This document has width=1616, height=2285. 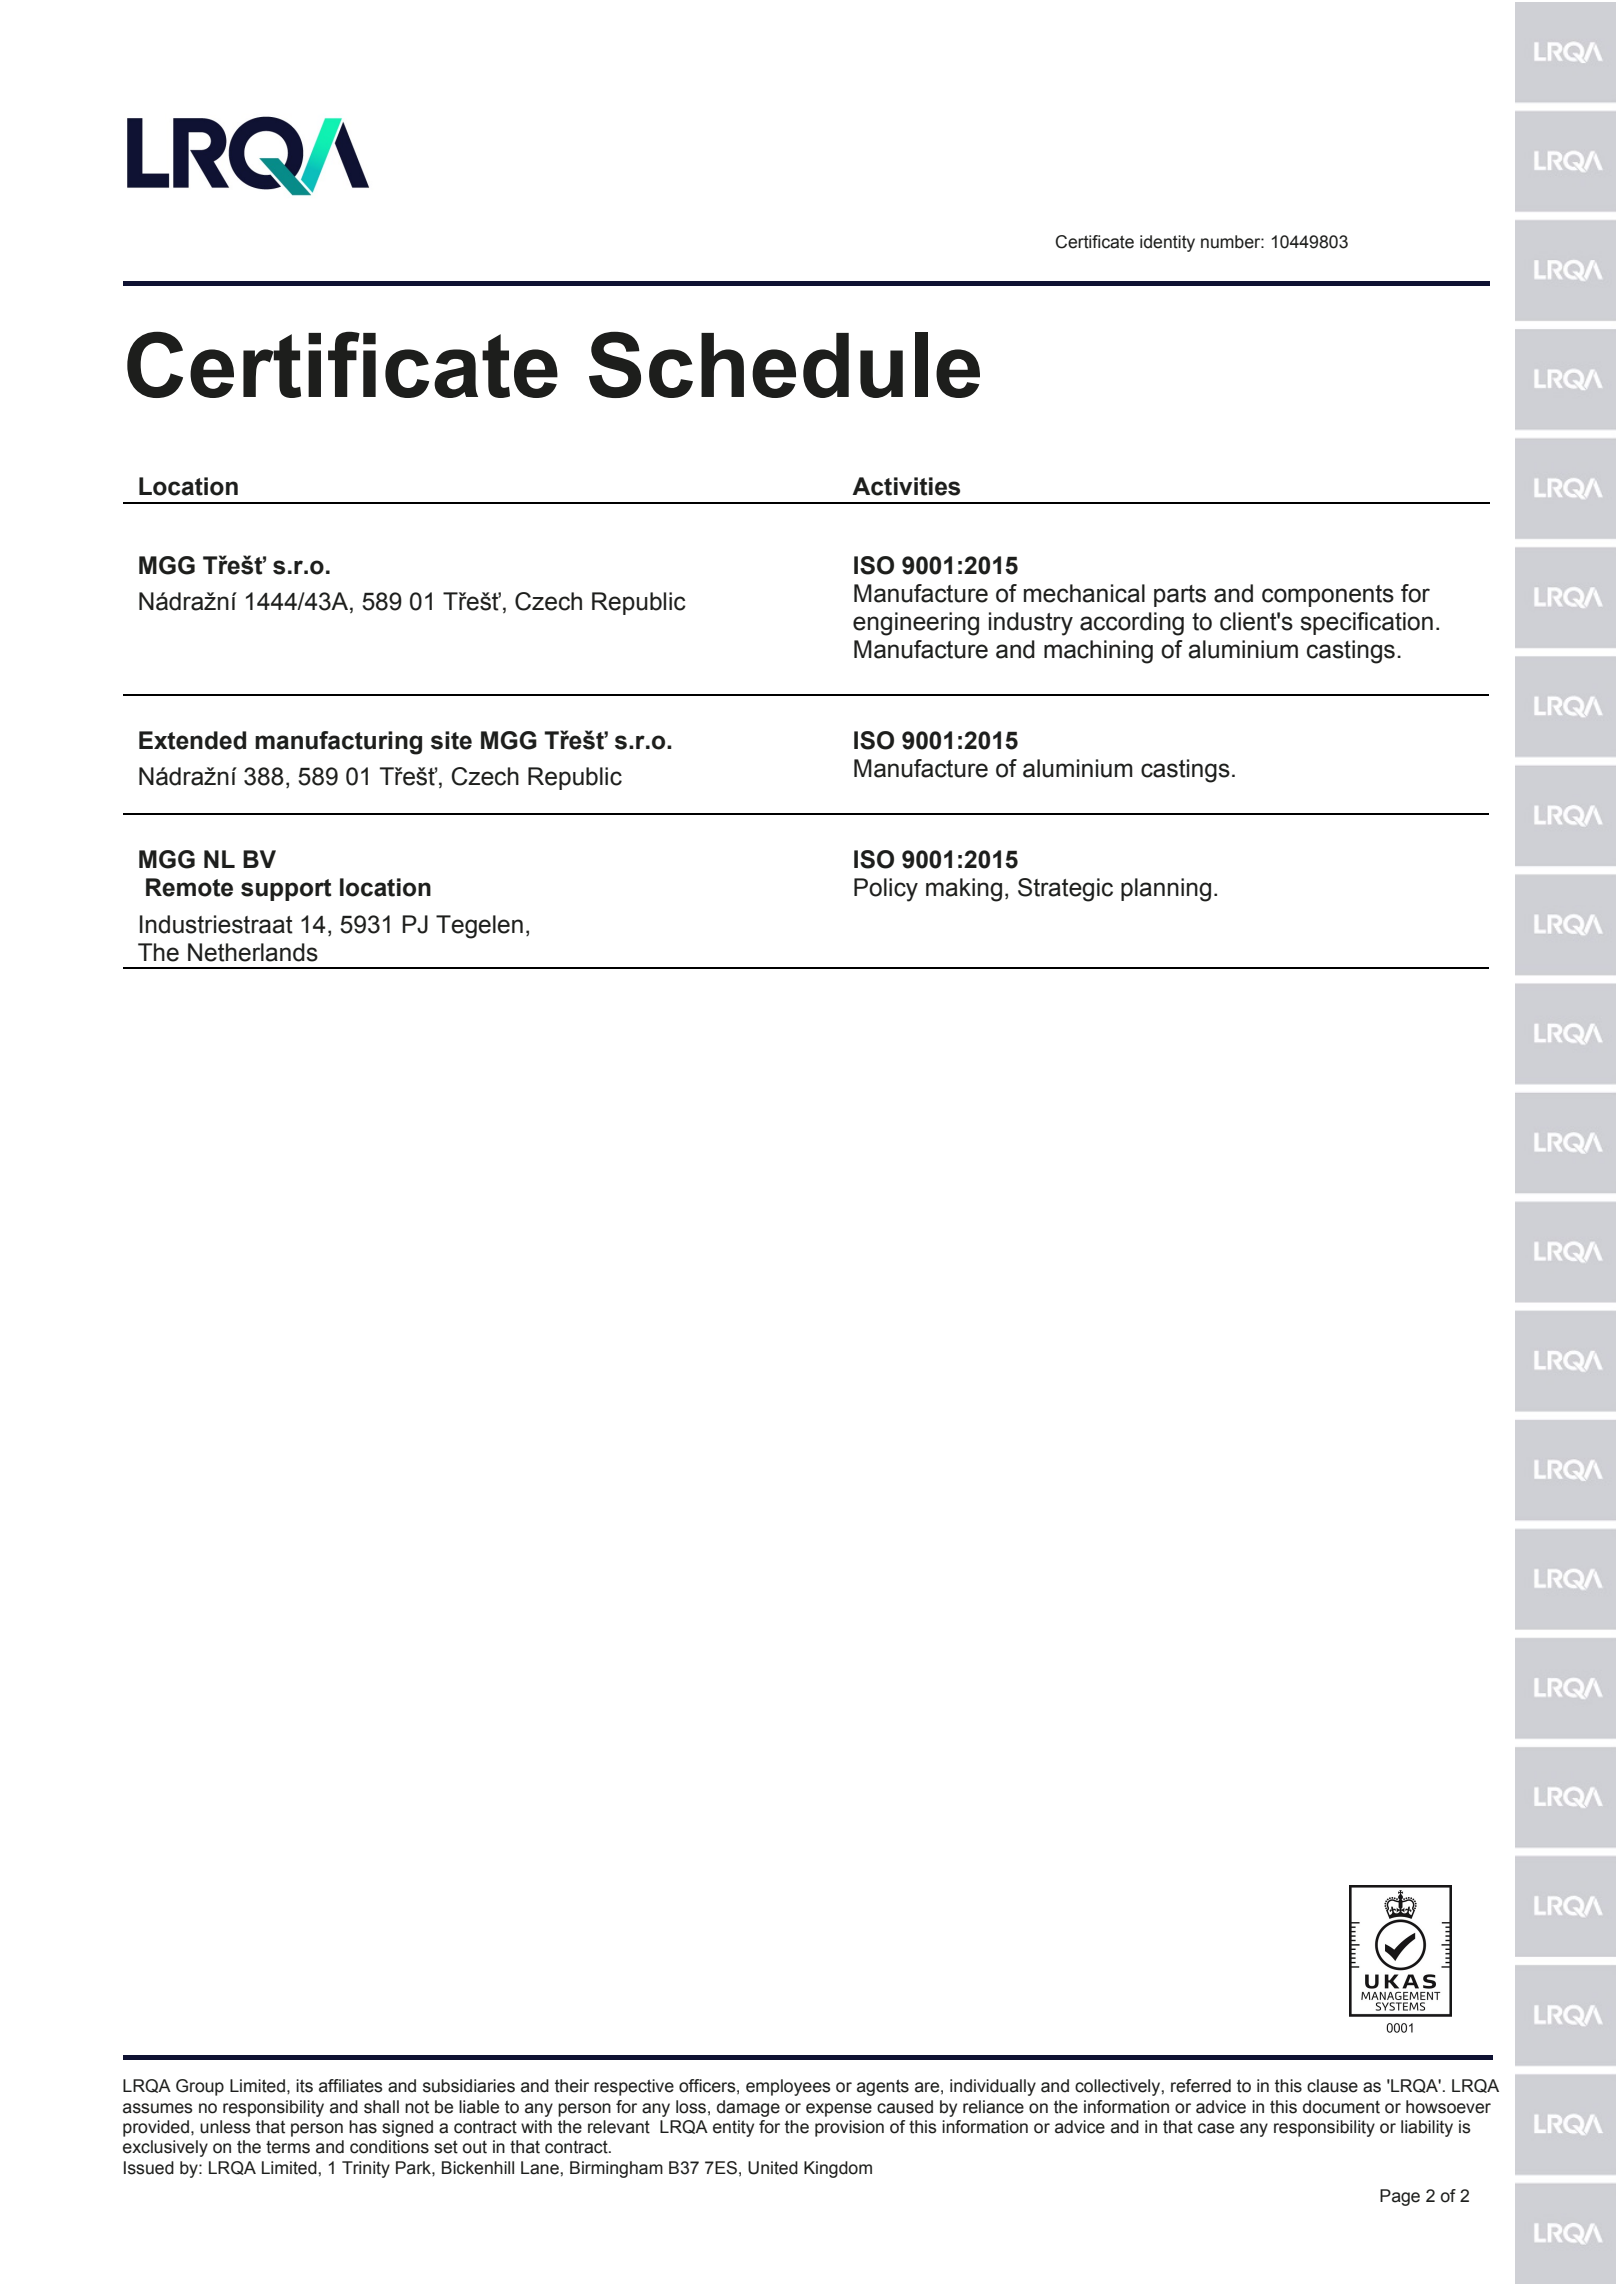 What do you see at coordinates (886, 890) in the document?
I see `Policy` at bounding box center [886, 890].
